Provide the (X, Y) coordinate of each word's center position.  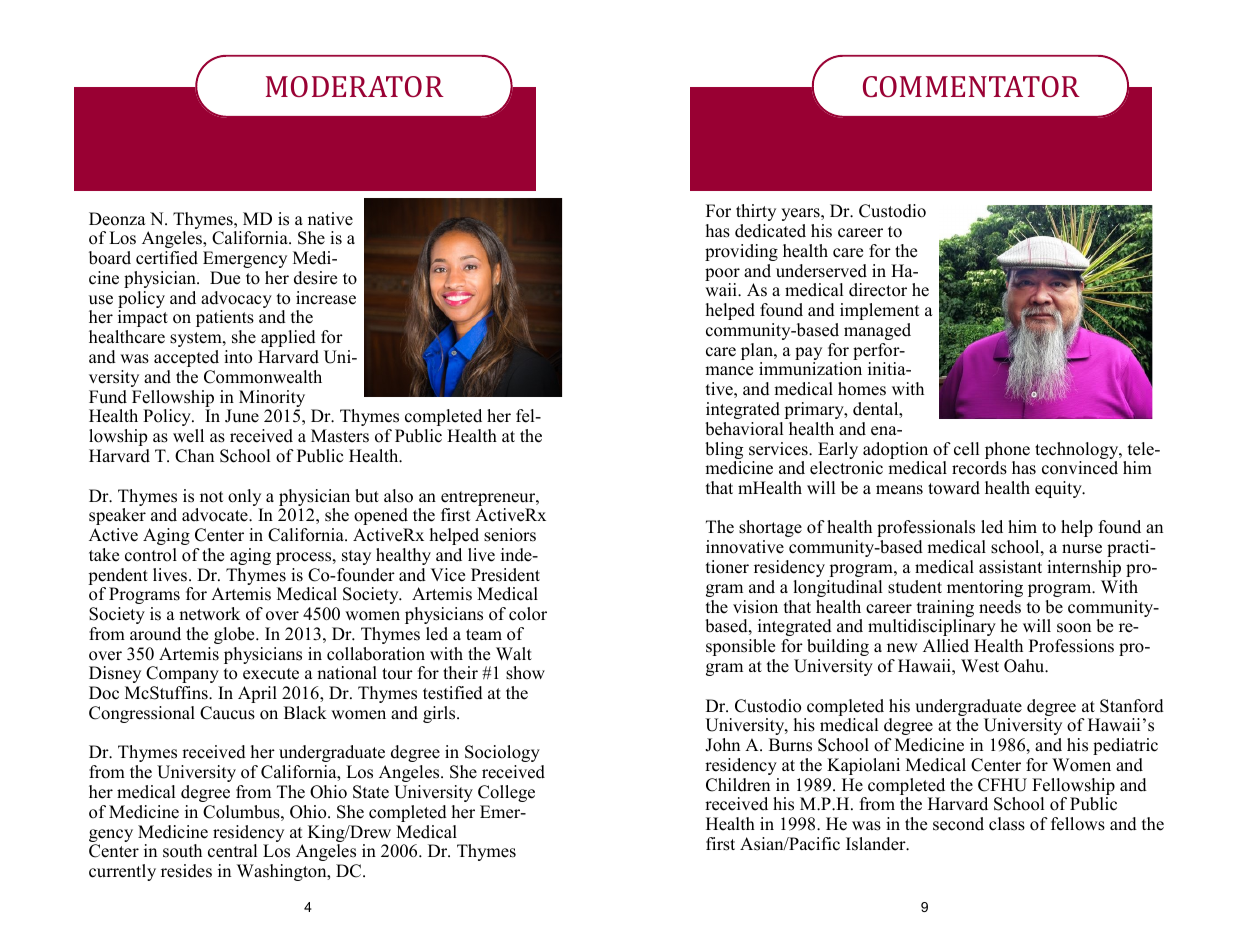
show (525, 673)
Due (225, 278)
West (980, 666)
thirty (756, 212)
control (151, 555)
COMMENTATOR (971, 86)
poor (722, 276)
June (242, 416)
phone (1007, 450)
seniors (510, 535)
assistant (1010, 567)
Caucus (227, 713)
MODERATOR (355, 86)
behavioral (744, 429)
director (878, 290)
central (233, 851)
